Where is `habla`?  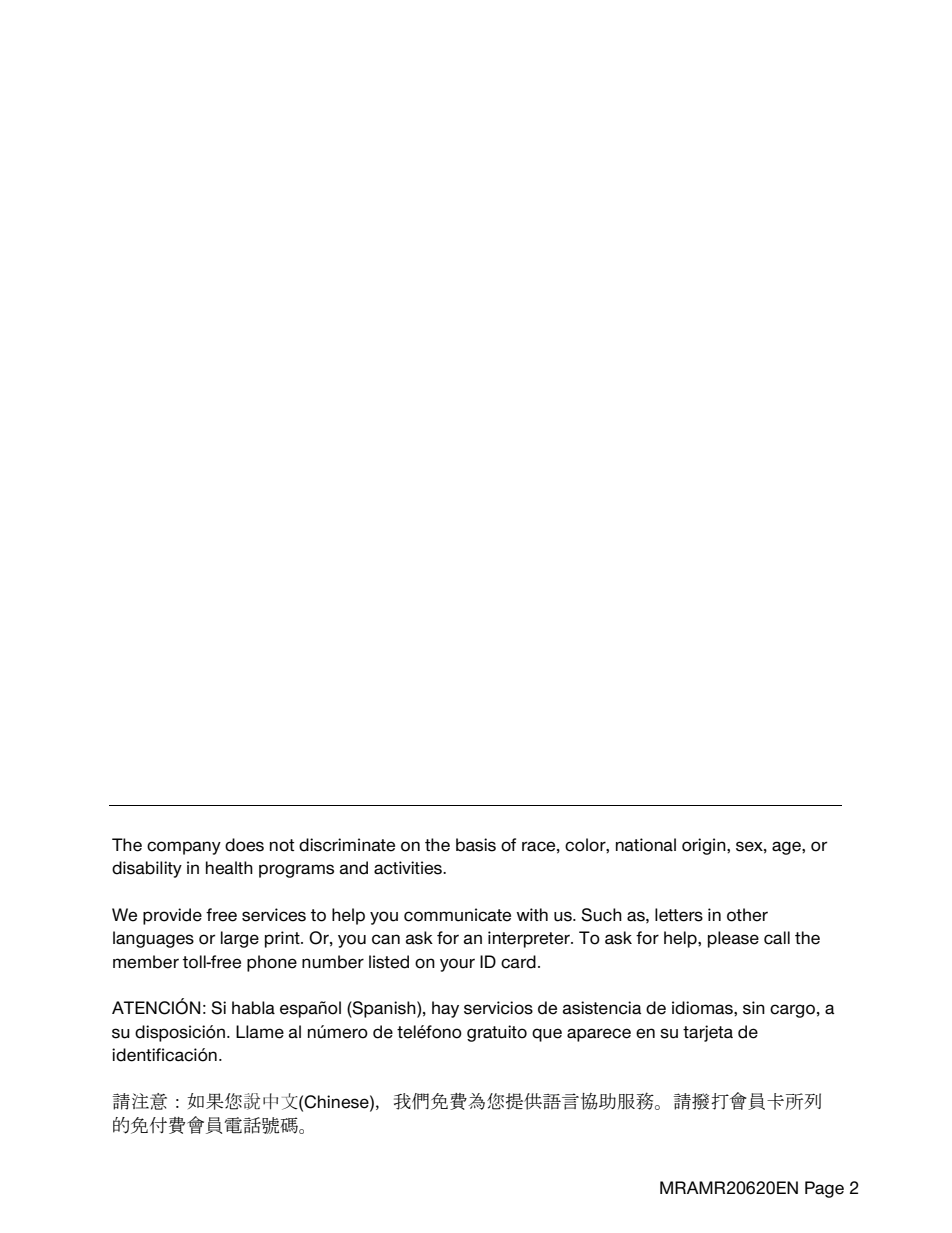 habla is located at coordinates (253, 1008).
